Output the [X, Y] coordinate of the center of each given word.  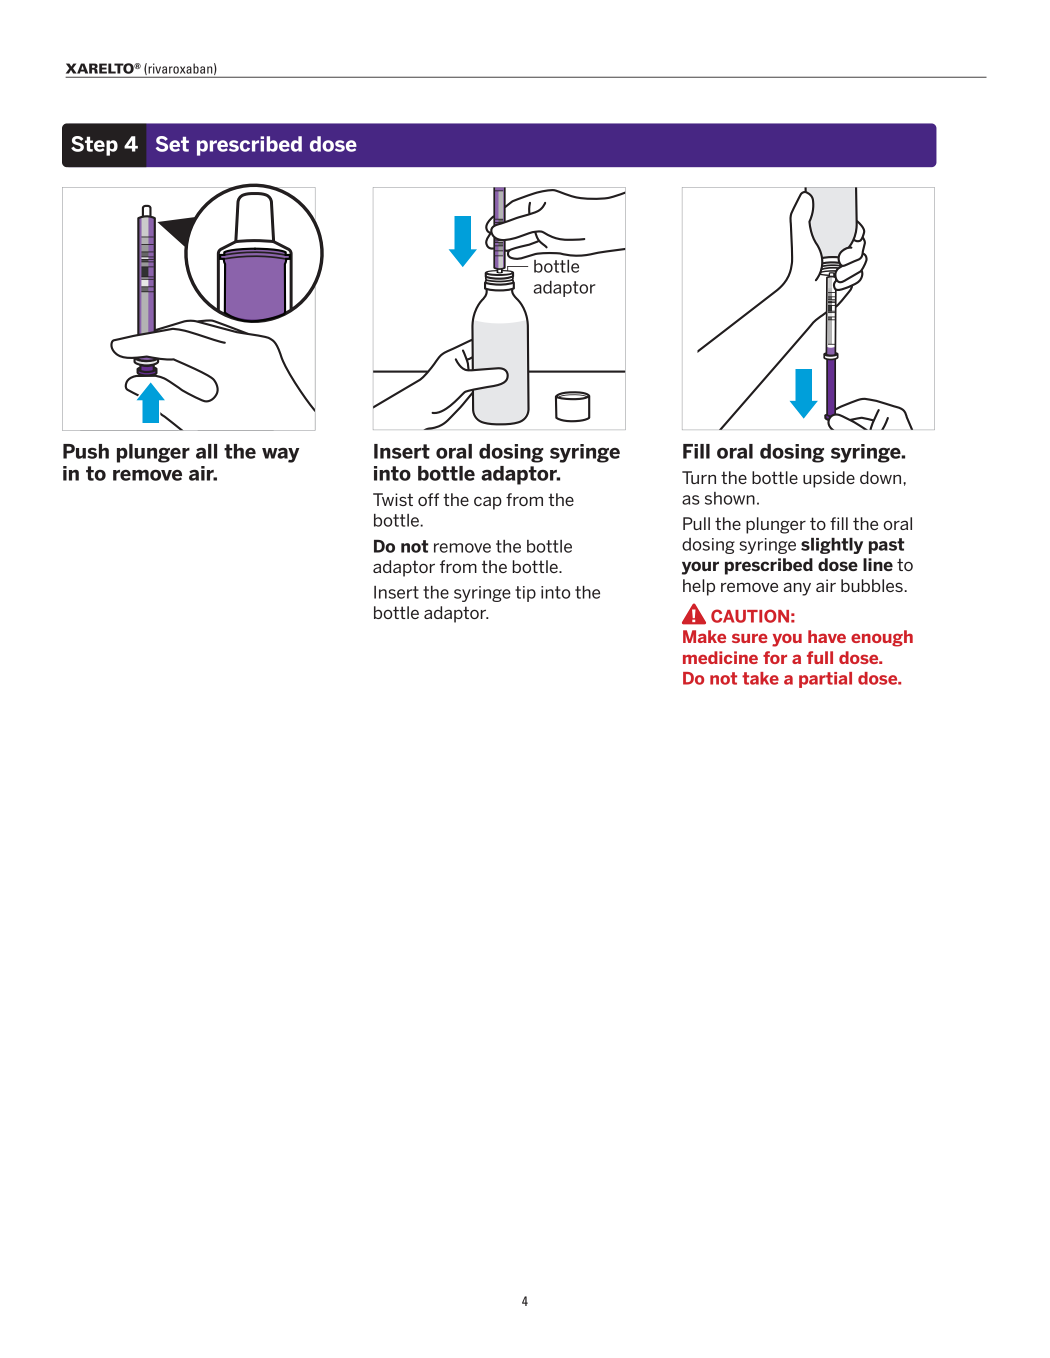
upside [829, 479]
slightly [832, 546]
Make [704, 636]
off [428, 499]
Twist [393, 499]
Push [86, 451]
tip [525, 594]
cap [488, 503]
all [206, 451]
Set [172, 144]
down [882, 477]
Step [94, 146]
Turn [699, 477]
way [281, 455]
